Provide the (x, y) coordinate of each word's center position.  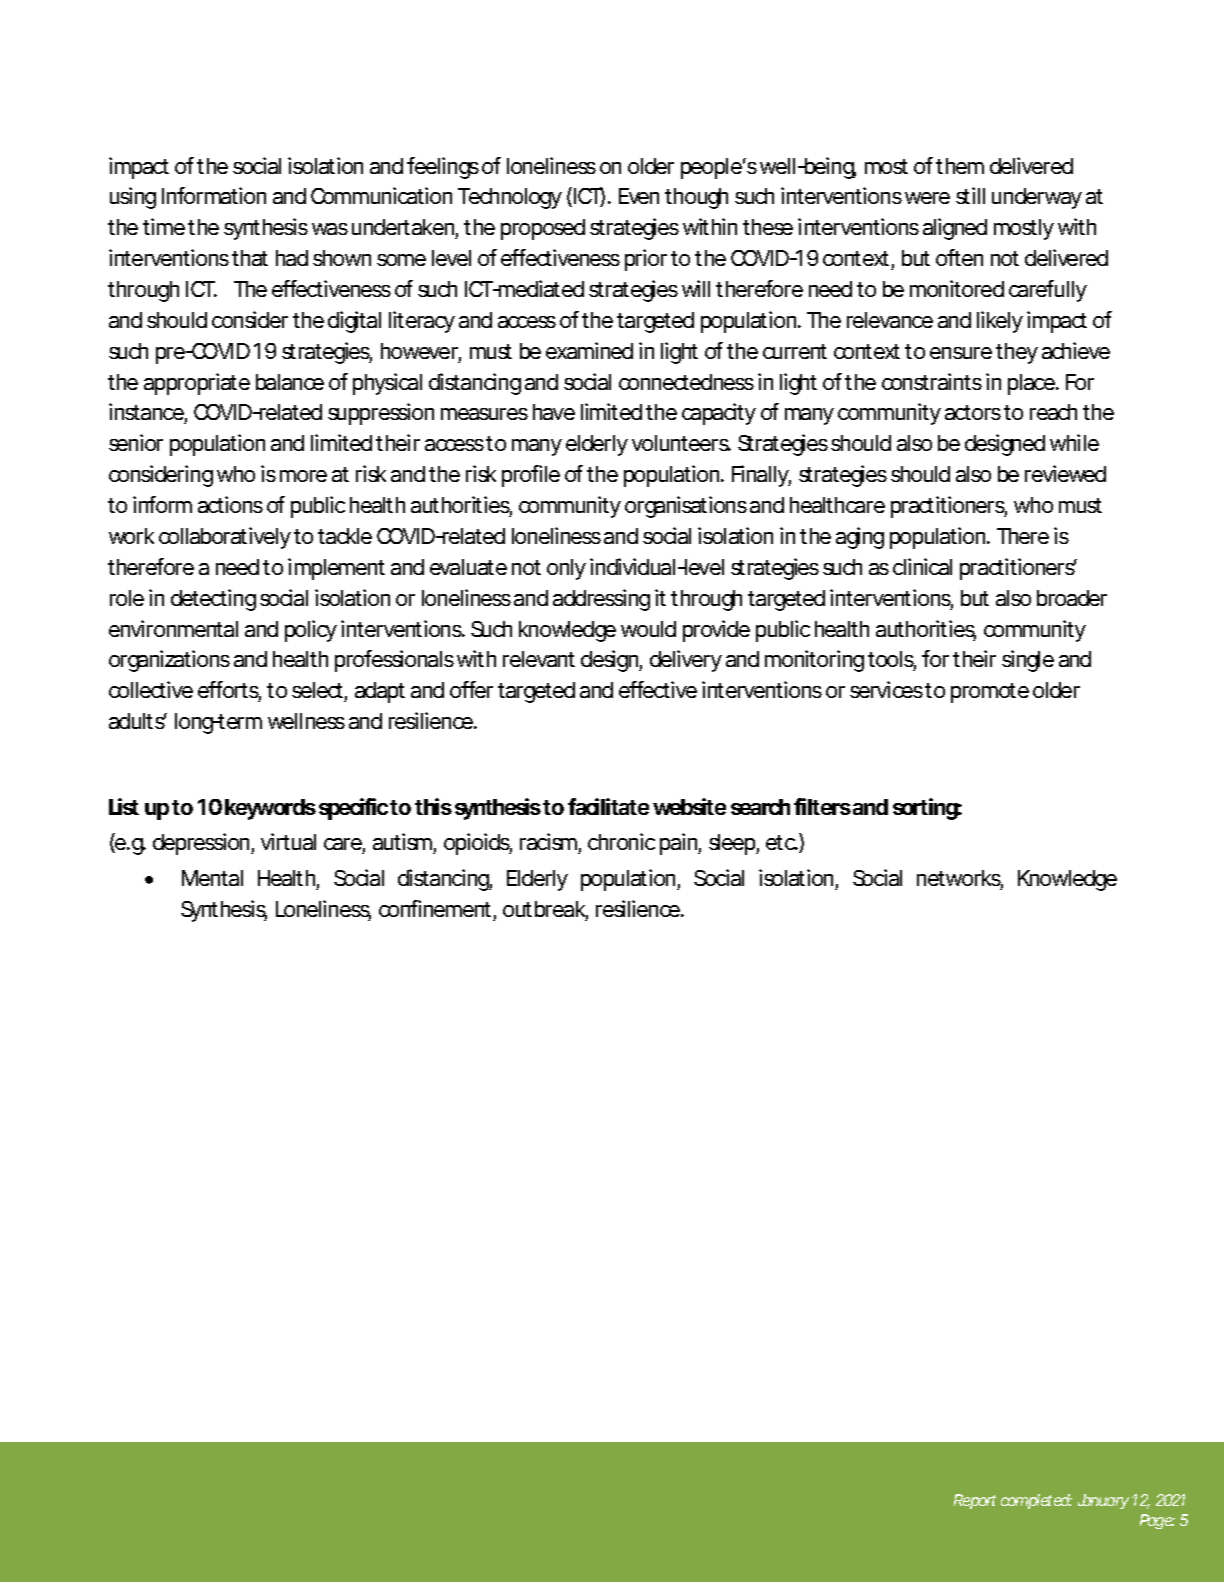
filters (822, 806)
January (1103, 1501)
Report (975, 1501)
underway (1037, 198)
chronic (621, 841)
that (250, 258)
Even (639, 196)
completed (1036, 1501)
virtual (288, 841)
